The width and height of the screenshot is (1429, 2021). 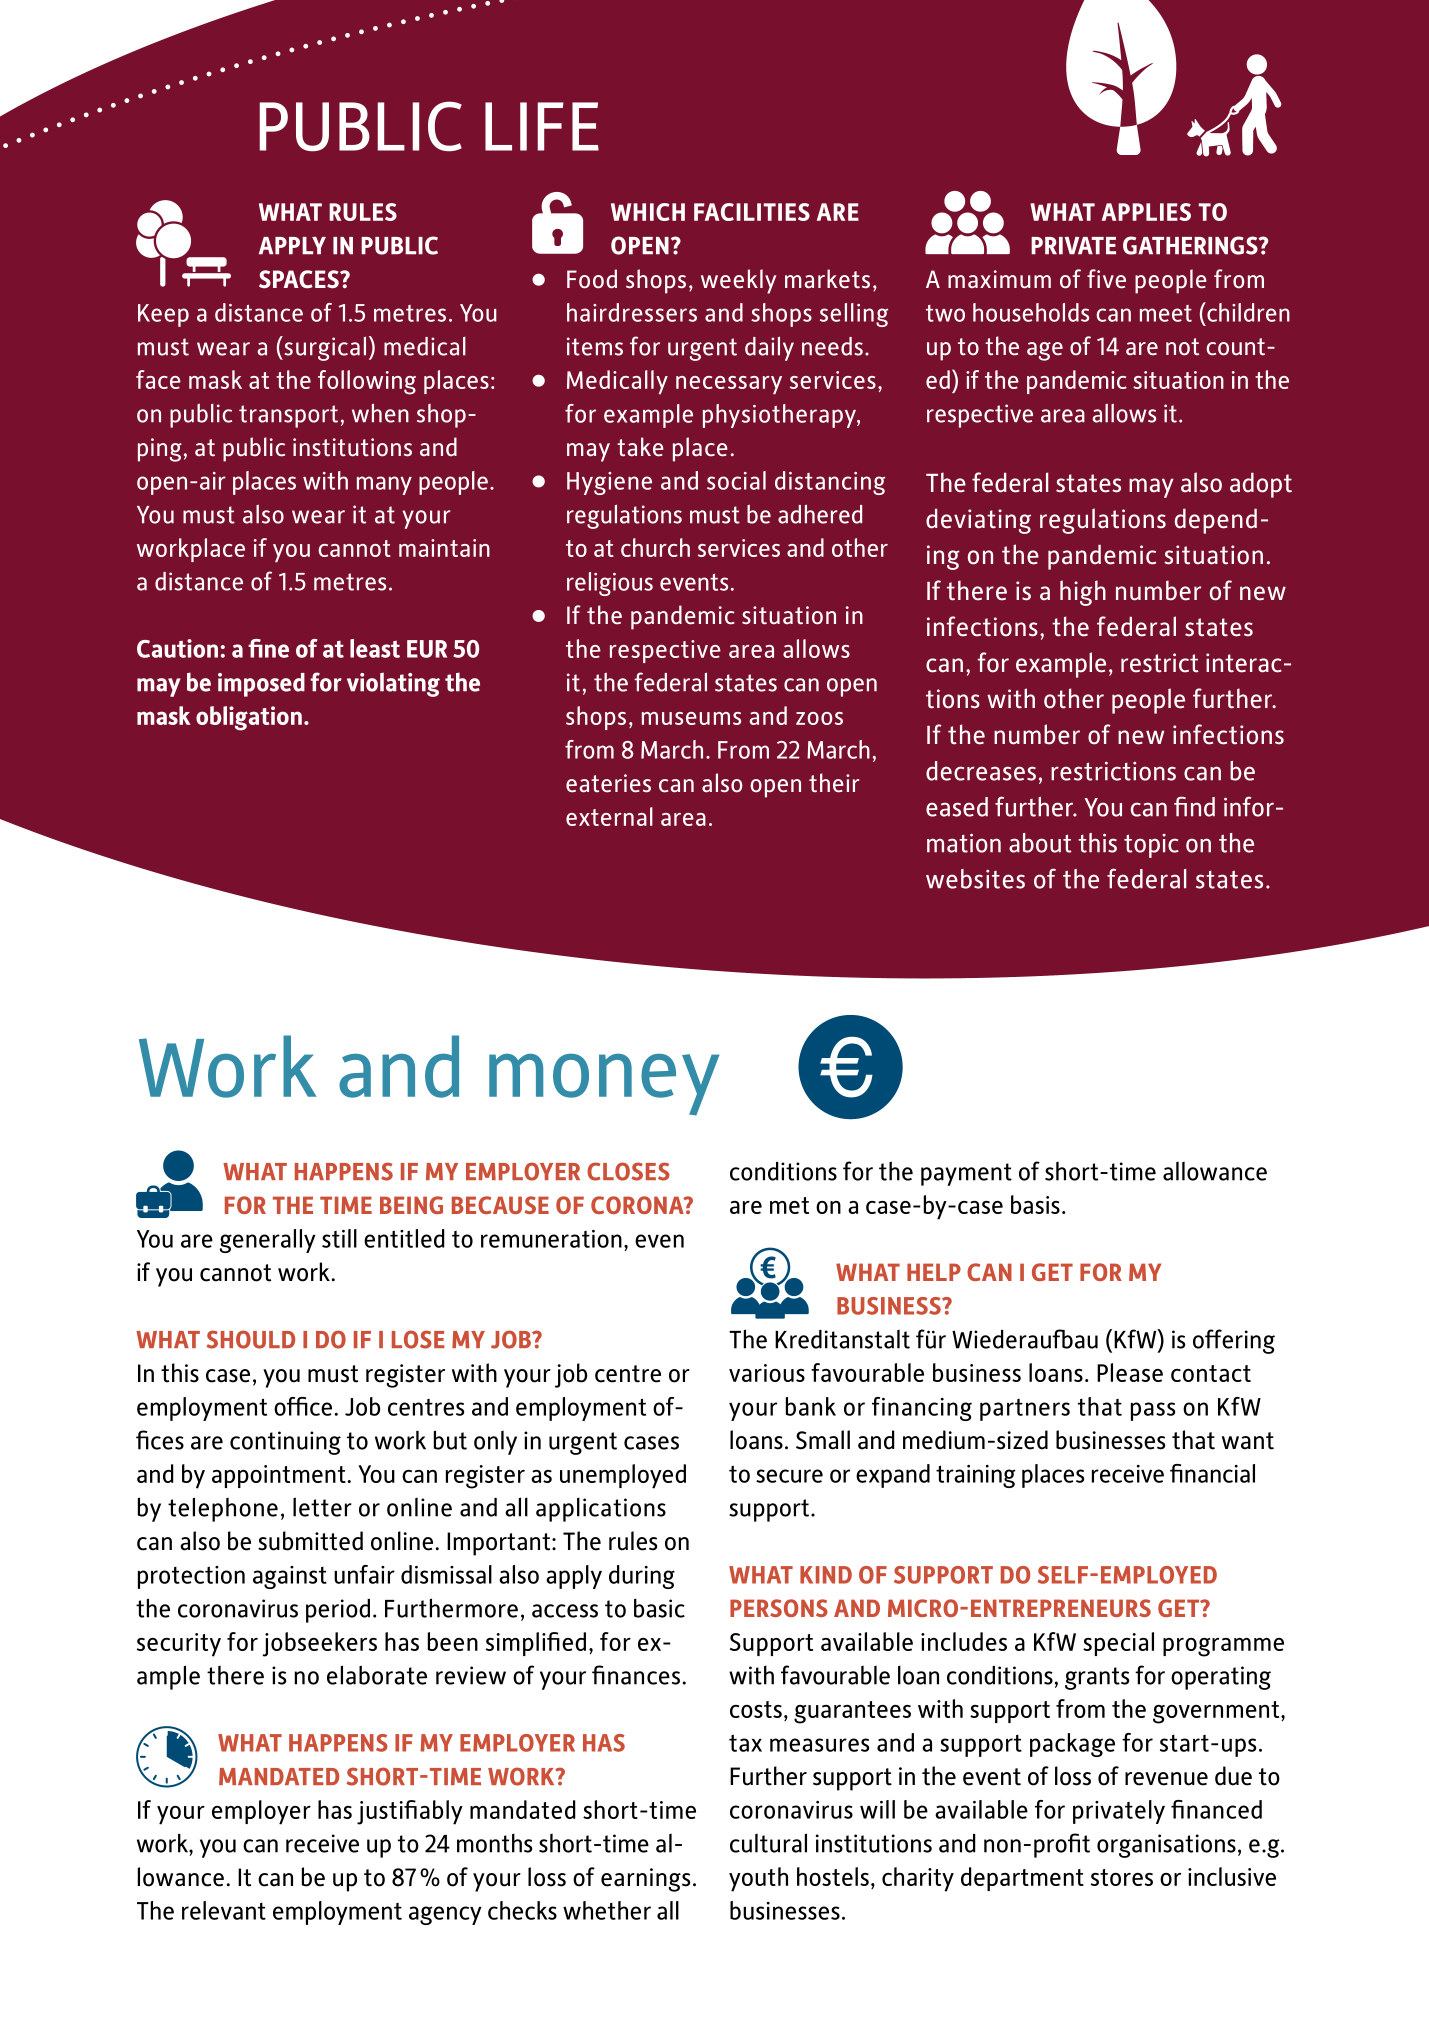 I want to click on stores, so click(x=1122, y=1877).
